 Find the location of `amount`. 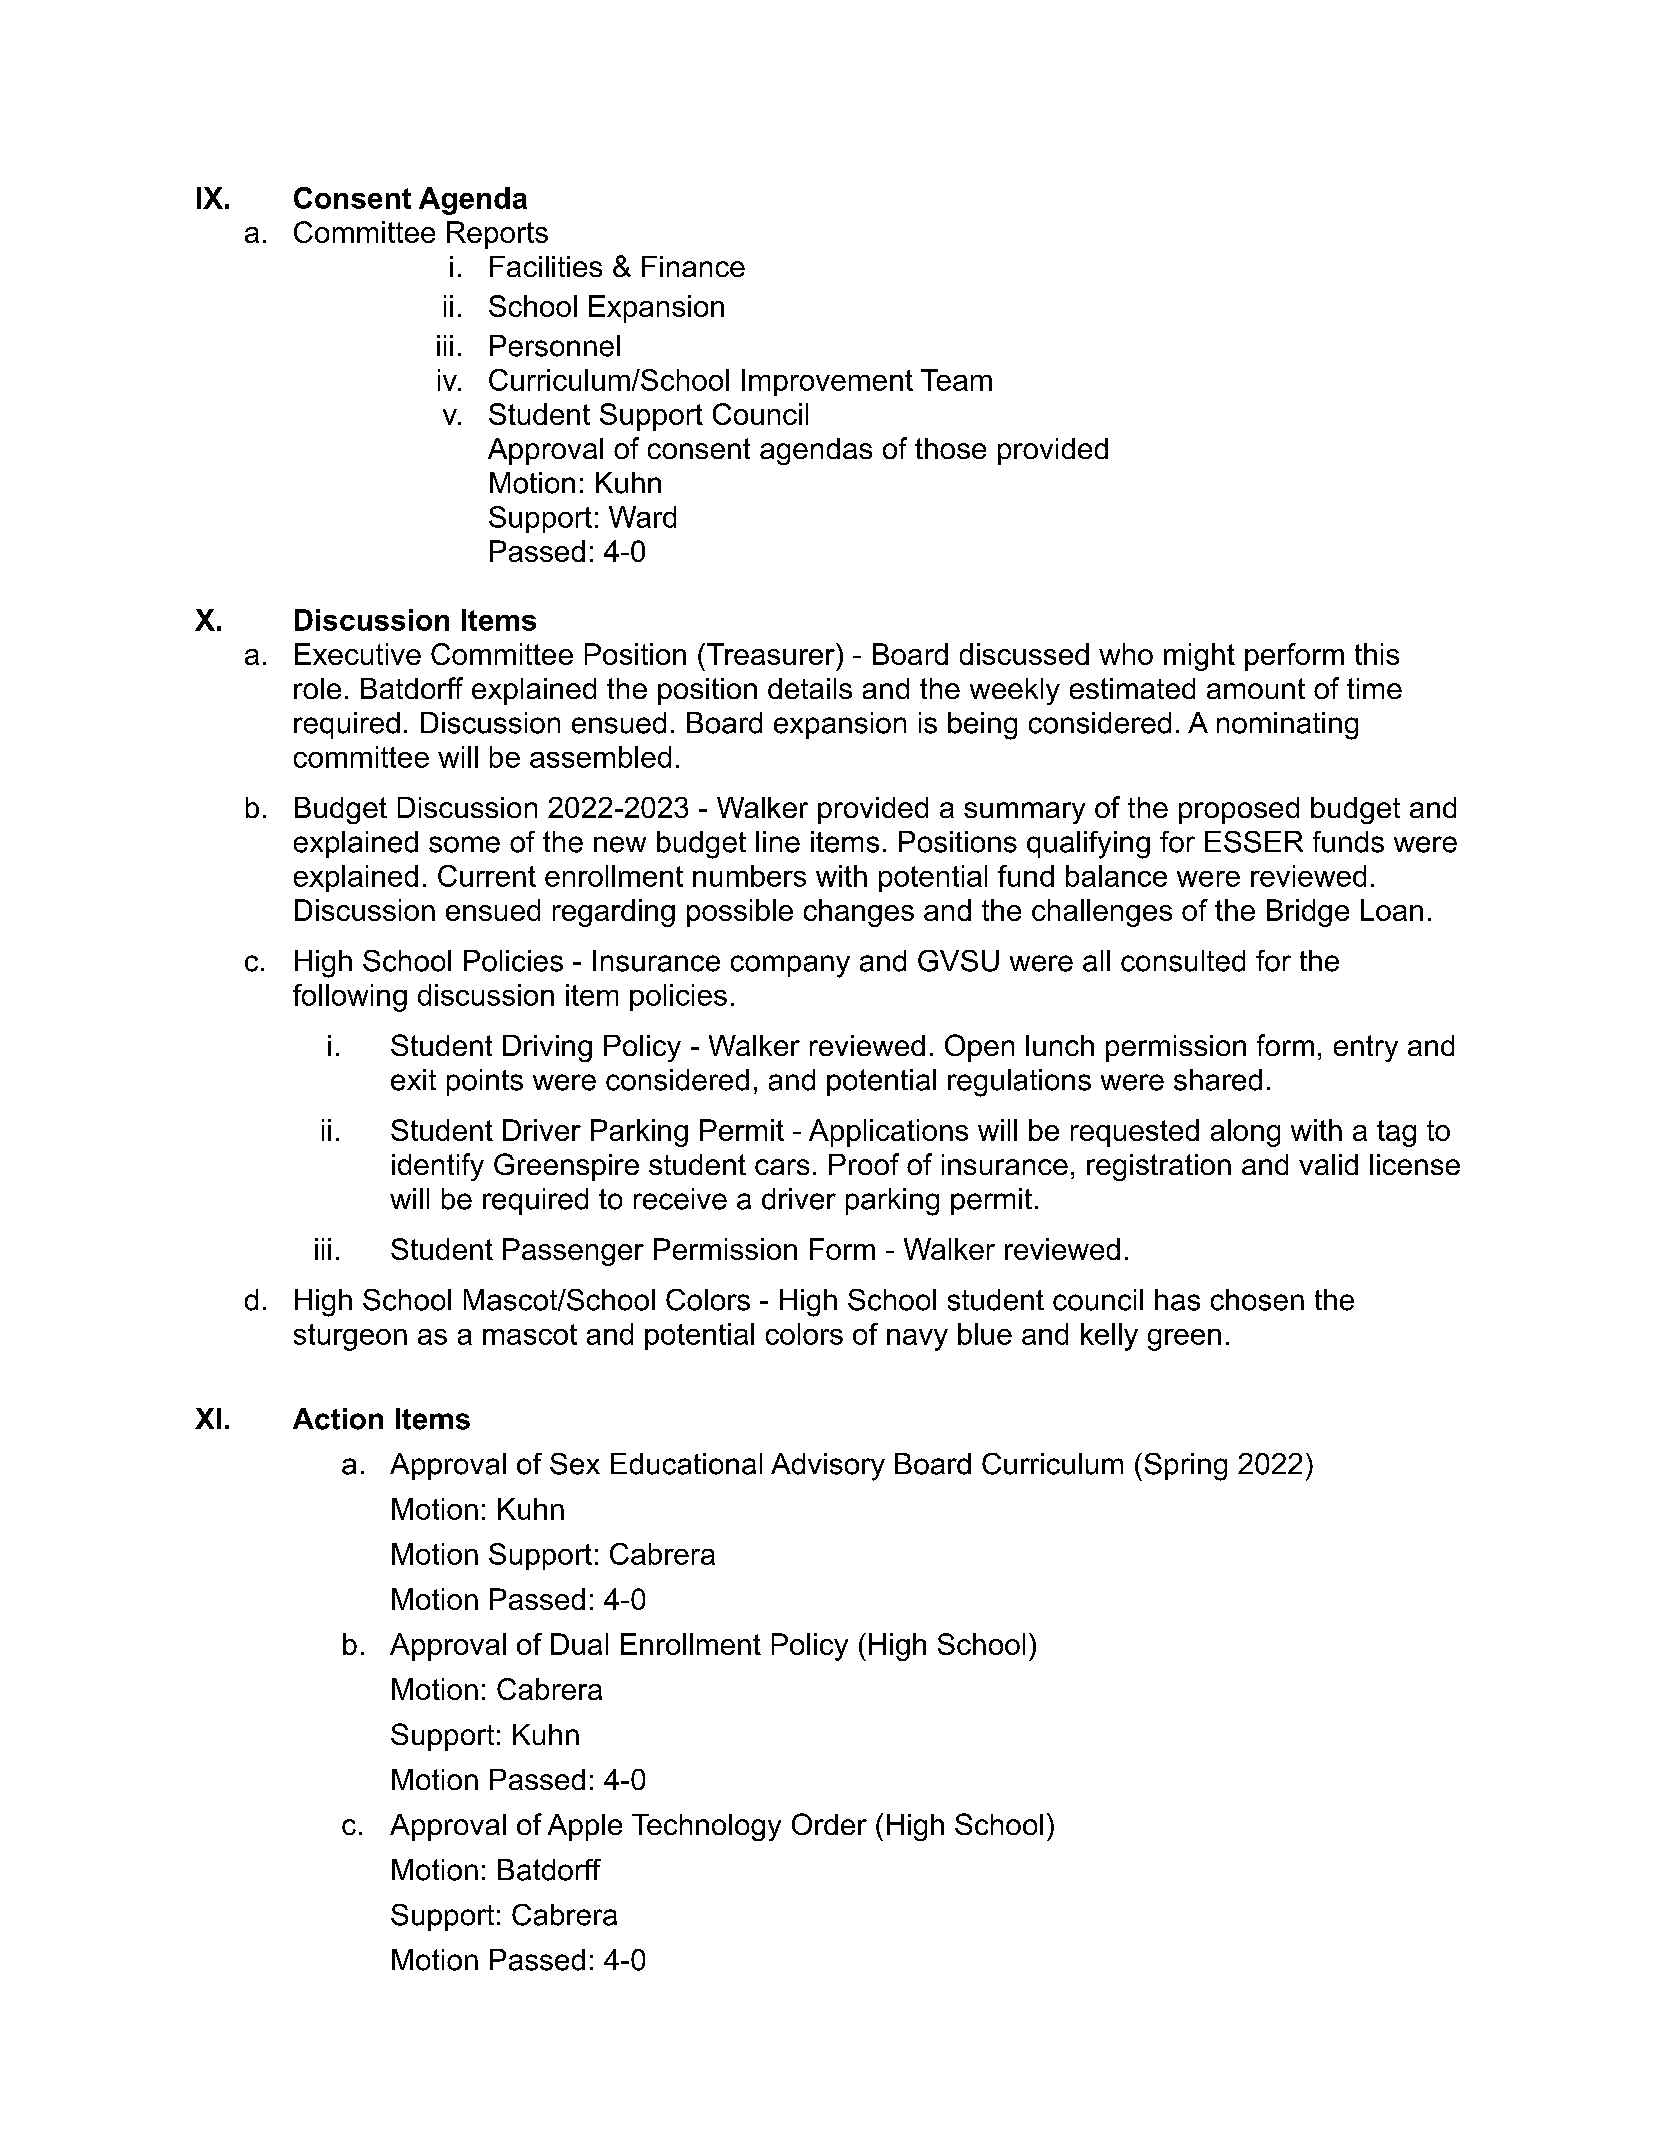

amount is located at coordinates (1256, 688).
